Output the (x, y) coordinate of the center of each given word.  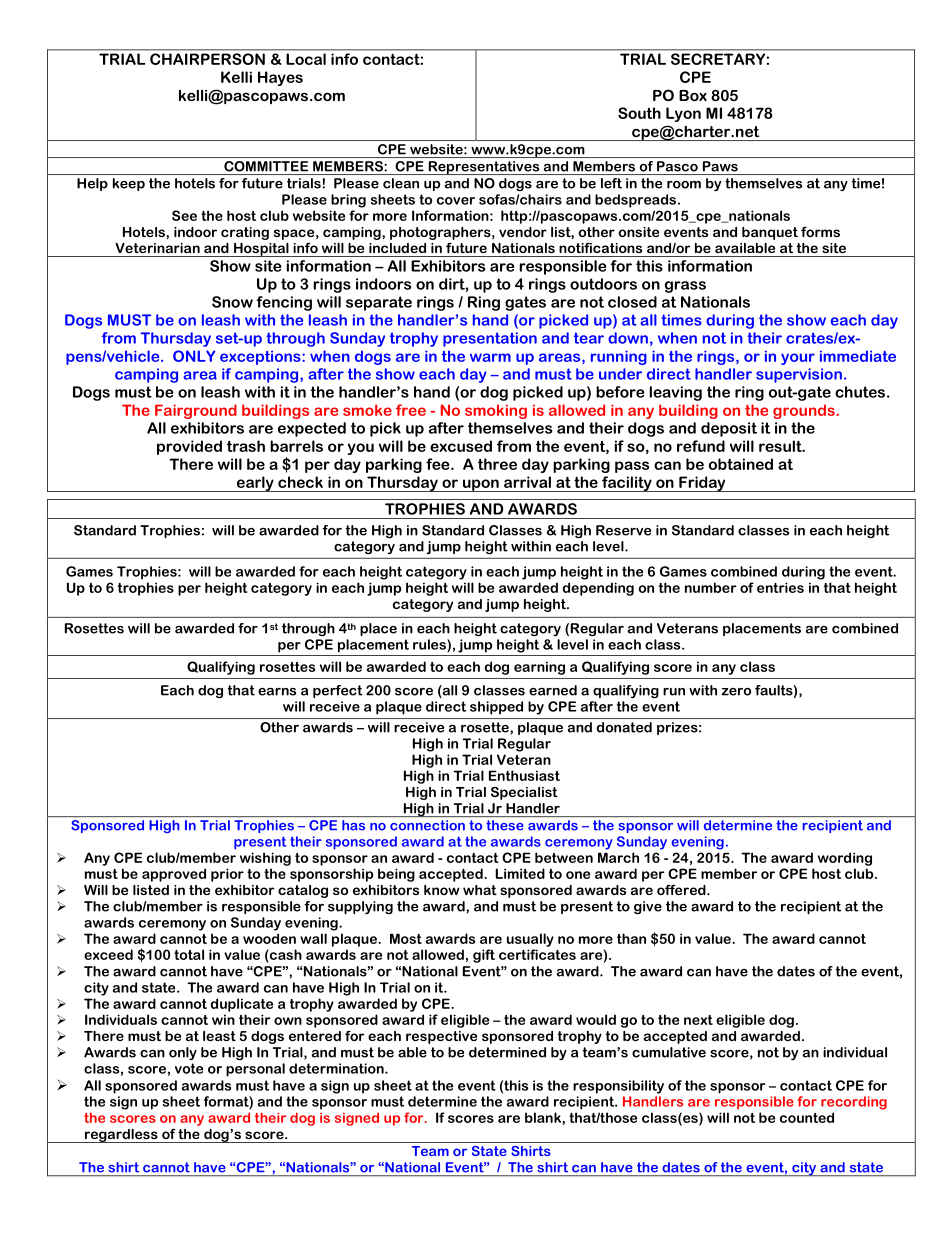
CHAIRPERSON (207, 59)
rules (430, 645)
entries (780, 587)
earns (277, 692)
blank (544, 1118)
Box (693, 95)
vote (189, 1068)
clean (401, 183)
